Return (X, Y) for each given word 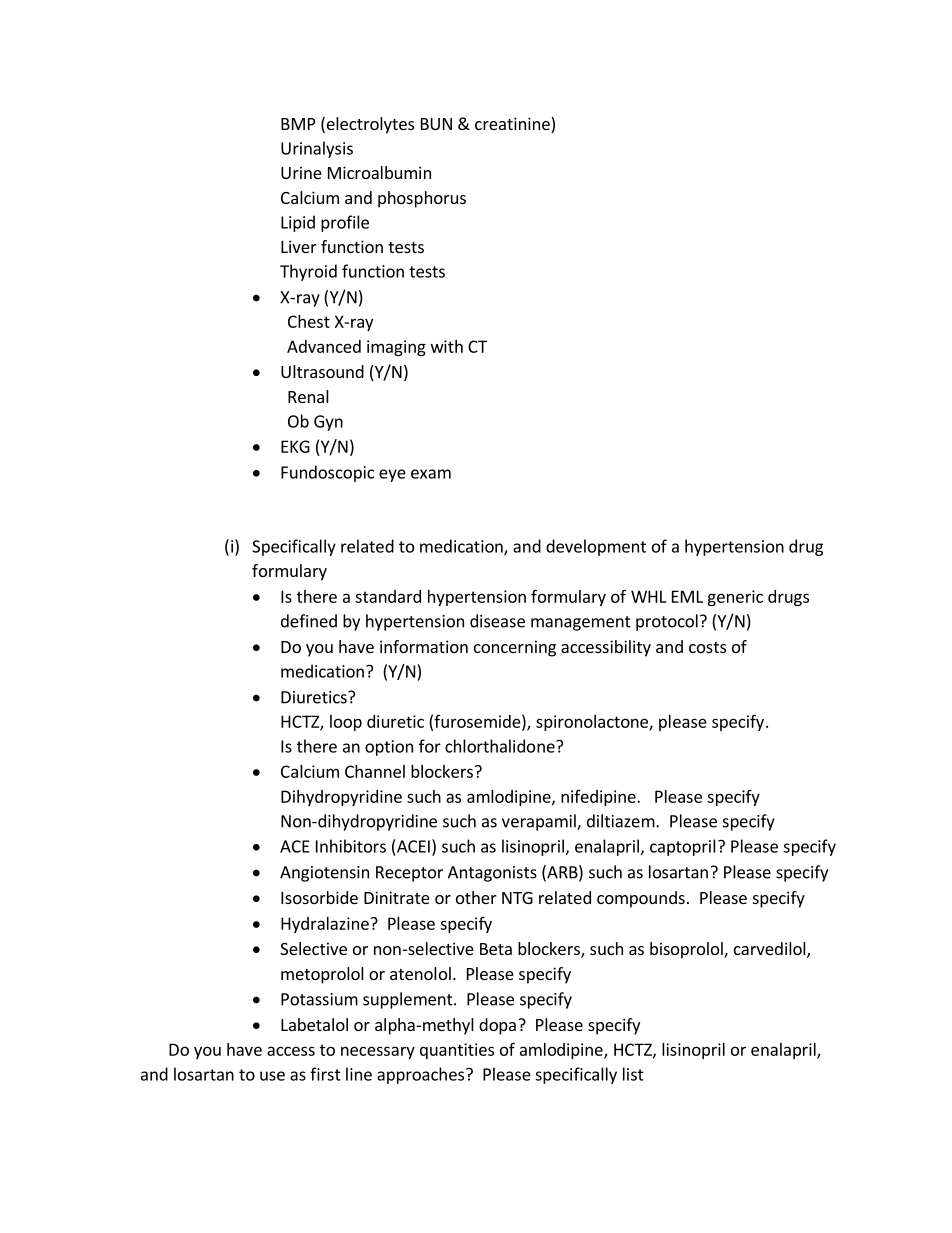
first (325, 1074)
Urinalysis (317, 149)
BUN (436, 124)
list (633, 1074)
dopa (497, 1026)
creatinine (513, 125)
